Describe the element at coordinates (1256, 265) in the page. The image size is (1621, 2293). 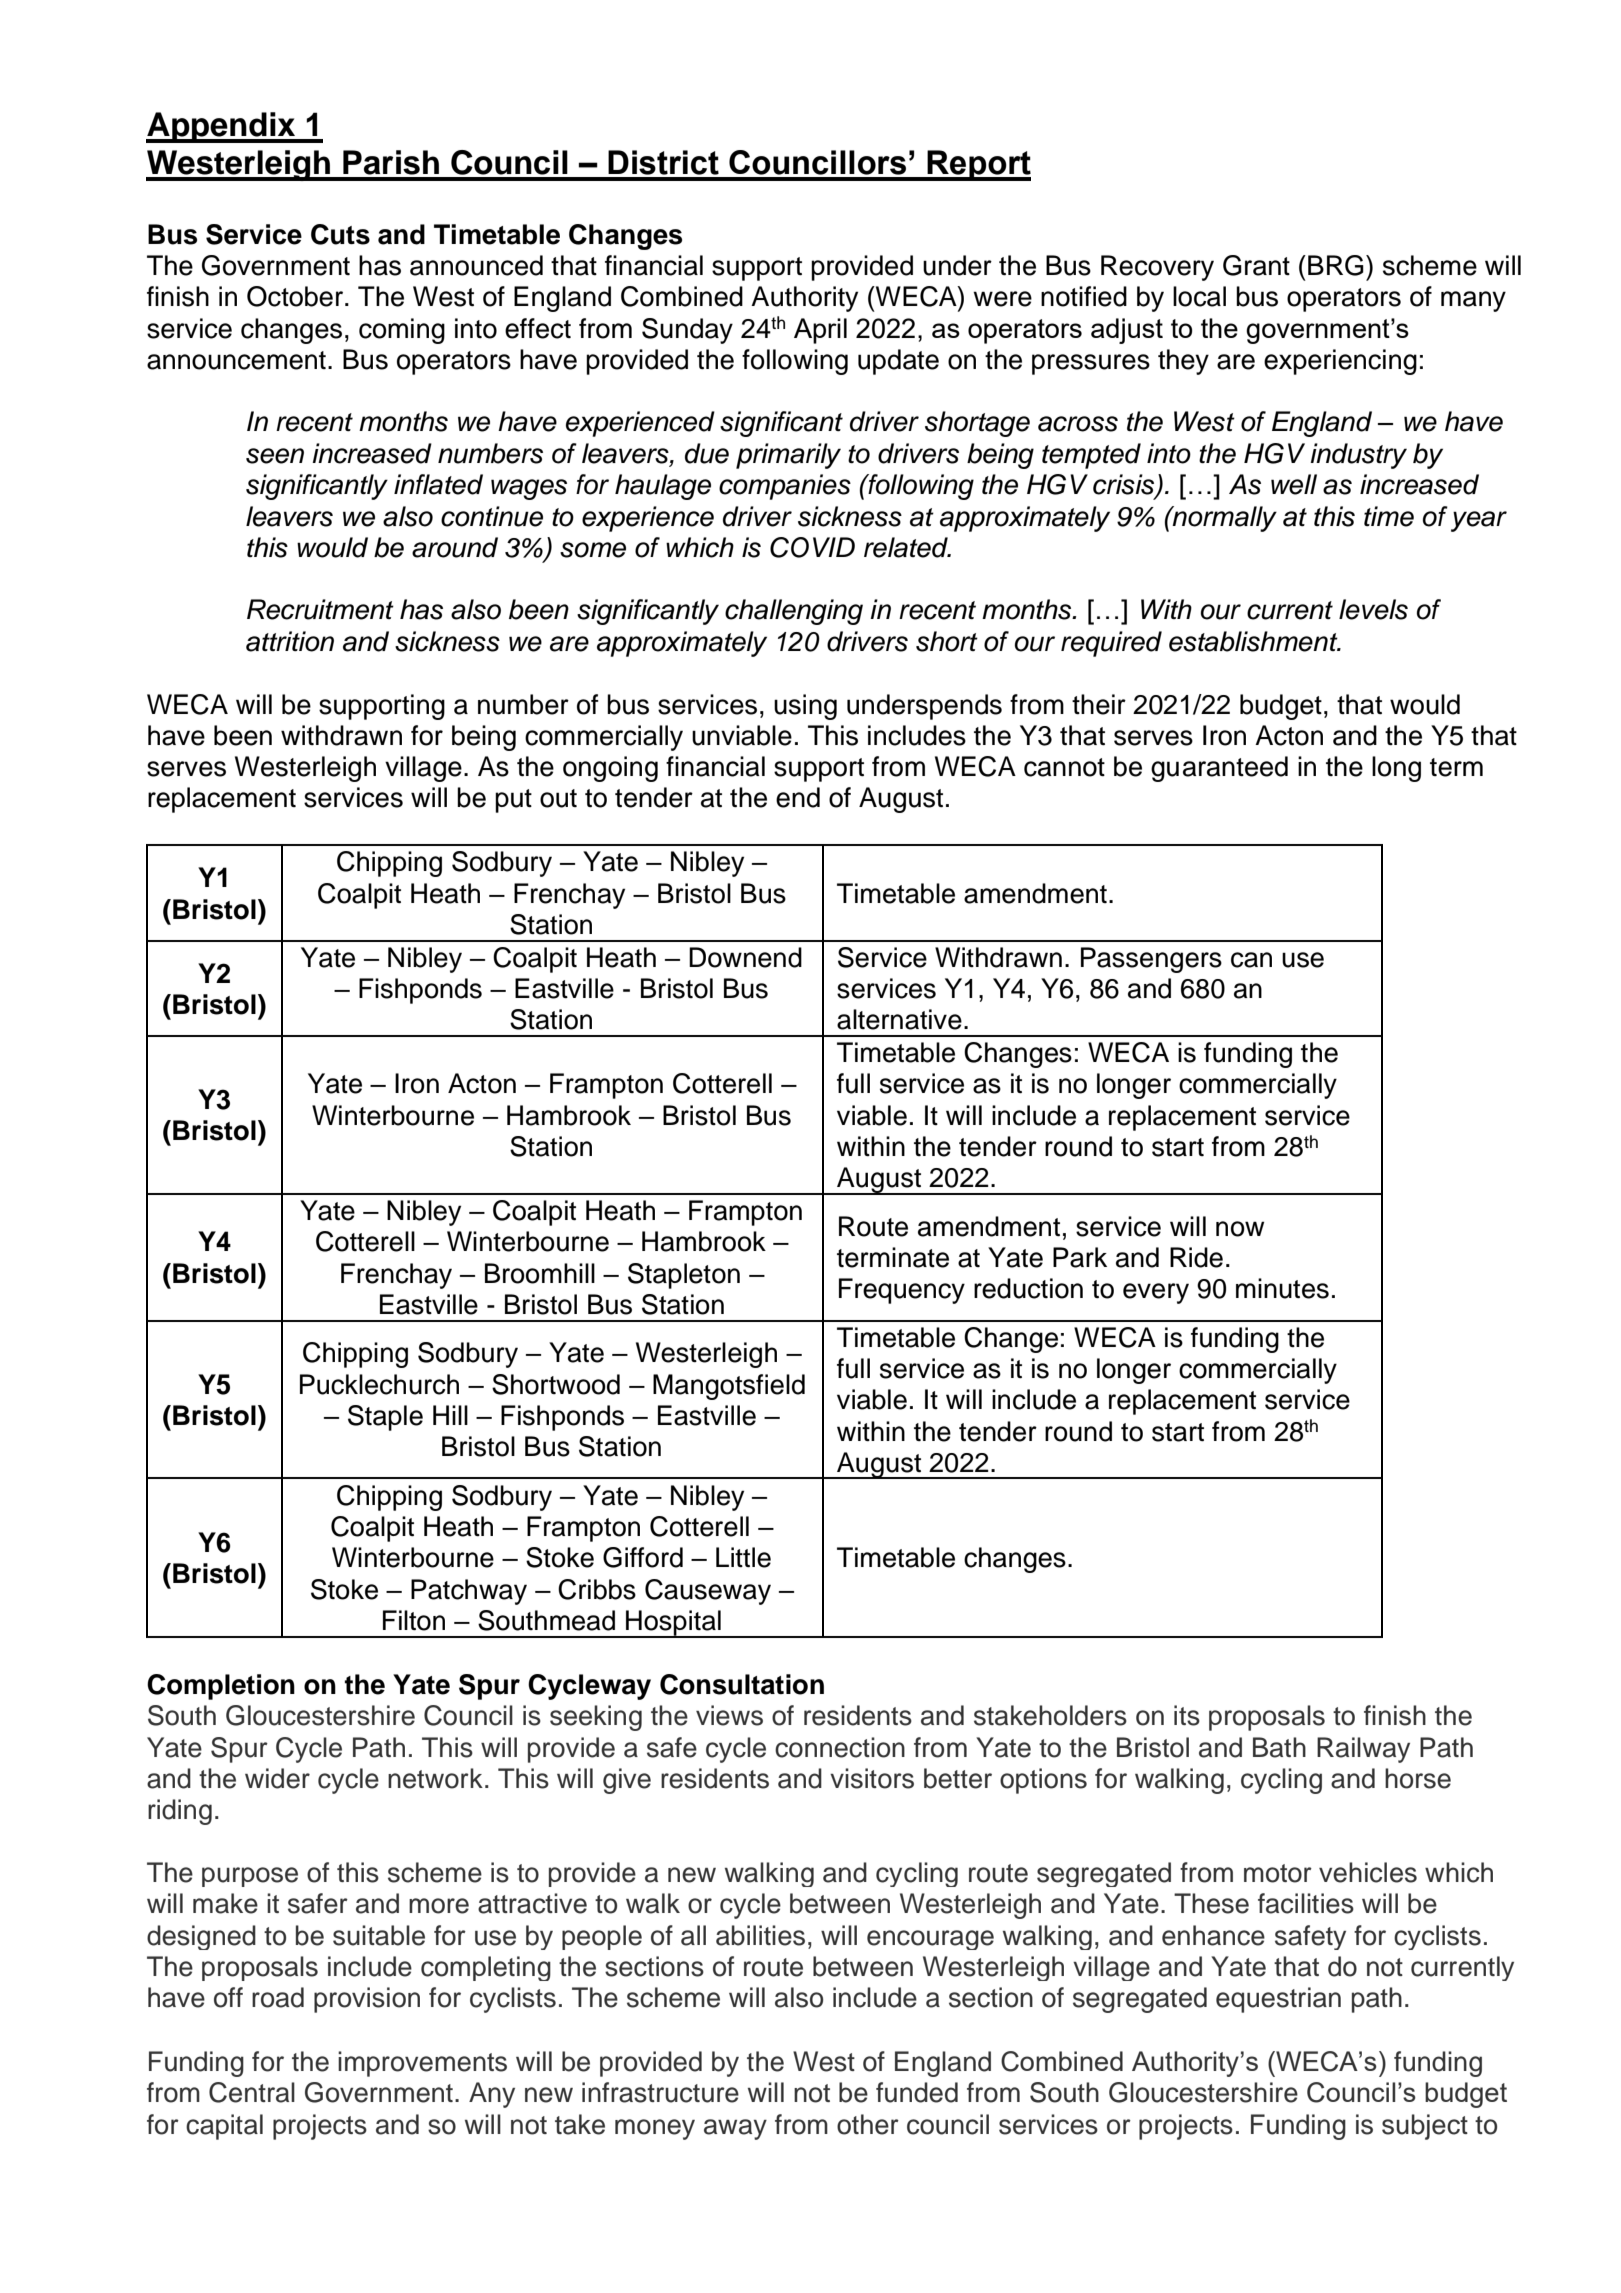
I see `Grant` at that location.
